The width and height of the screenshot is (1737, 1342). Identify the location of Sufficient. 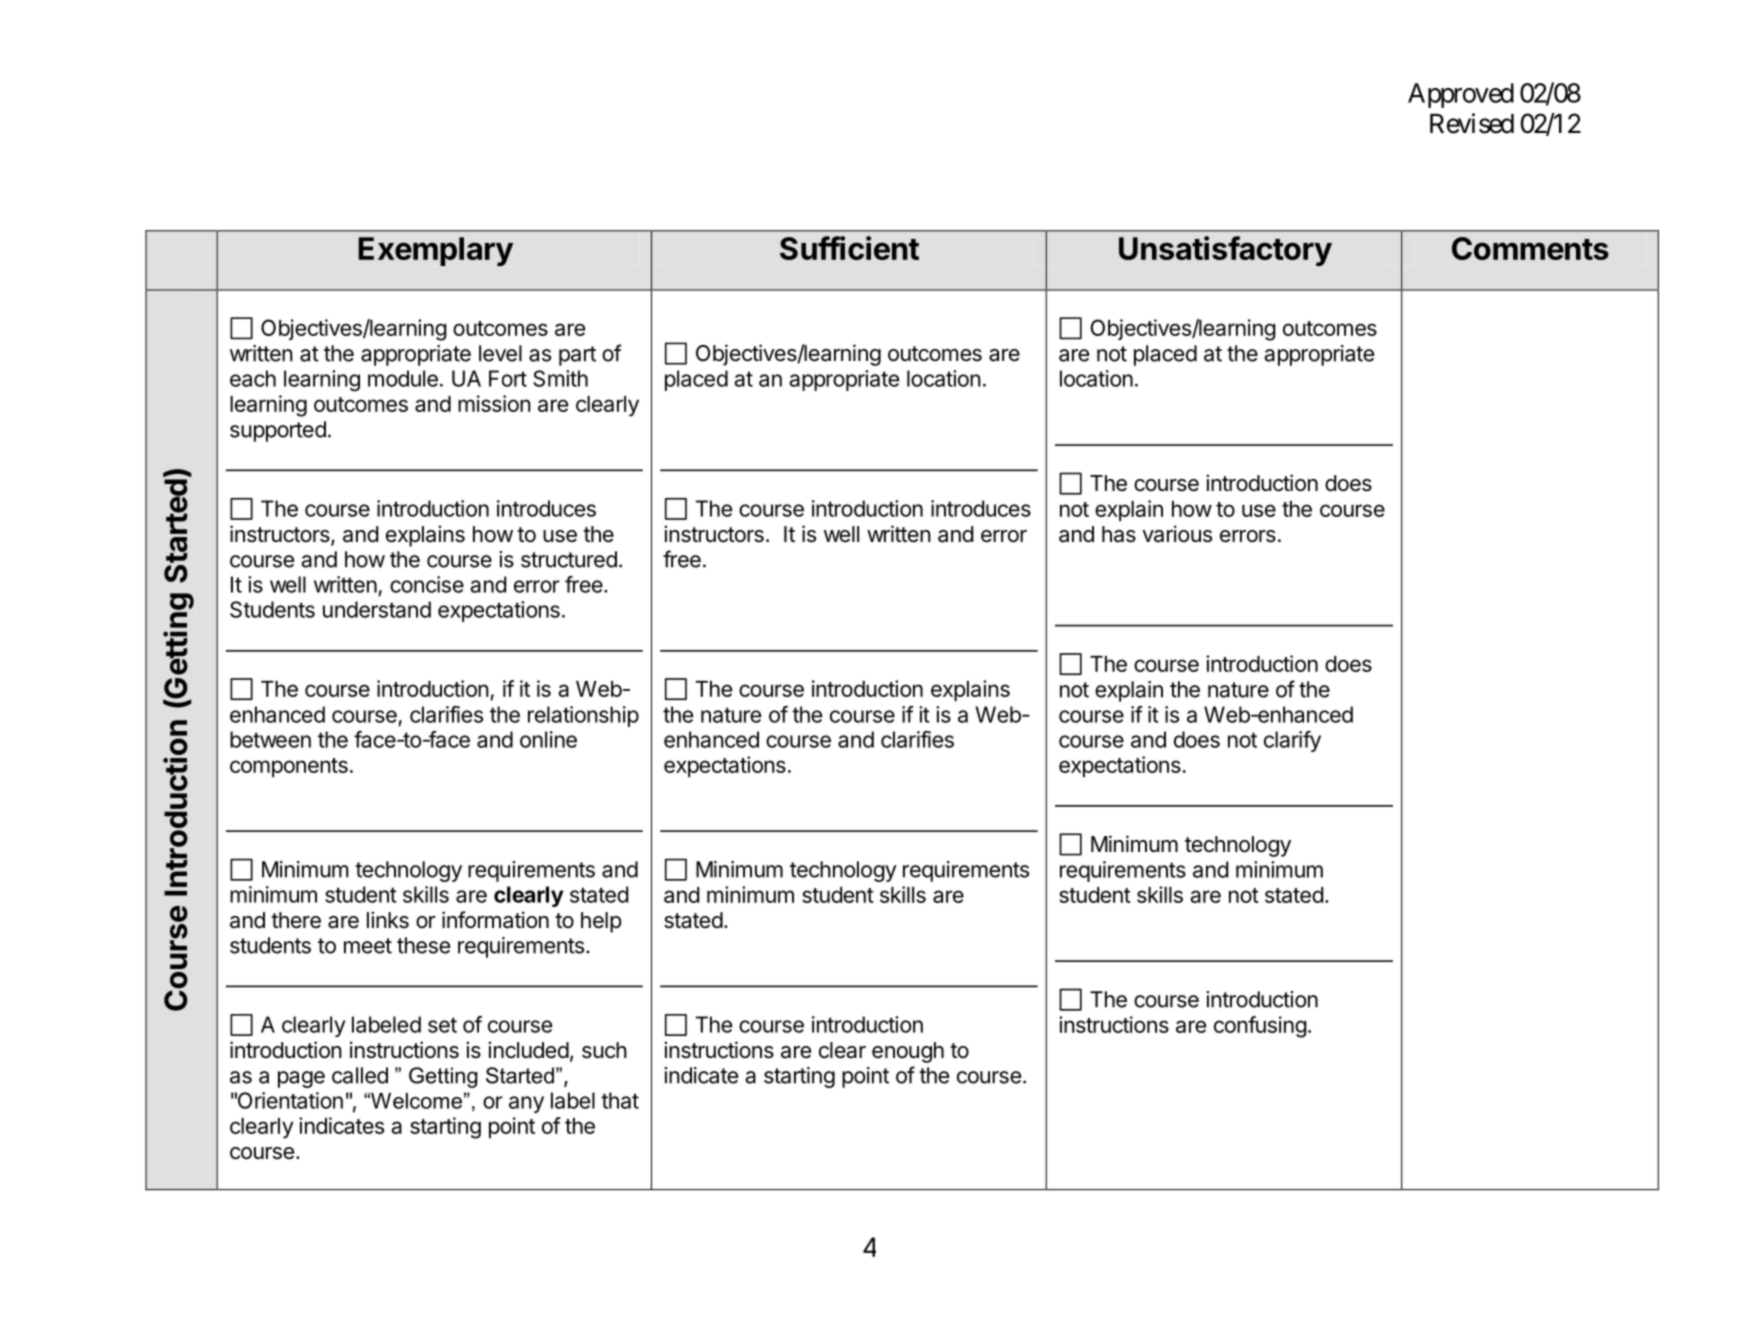
(849, 248).
